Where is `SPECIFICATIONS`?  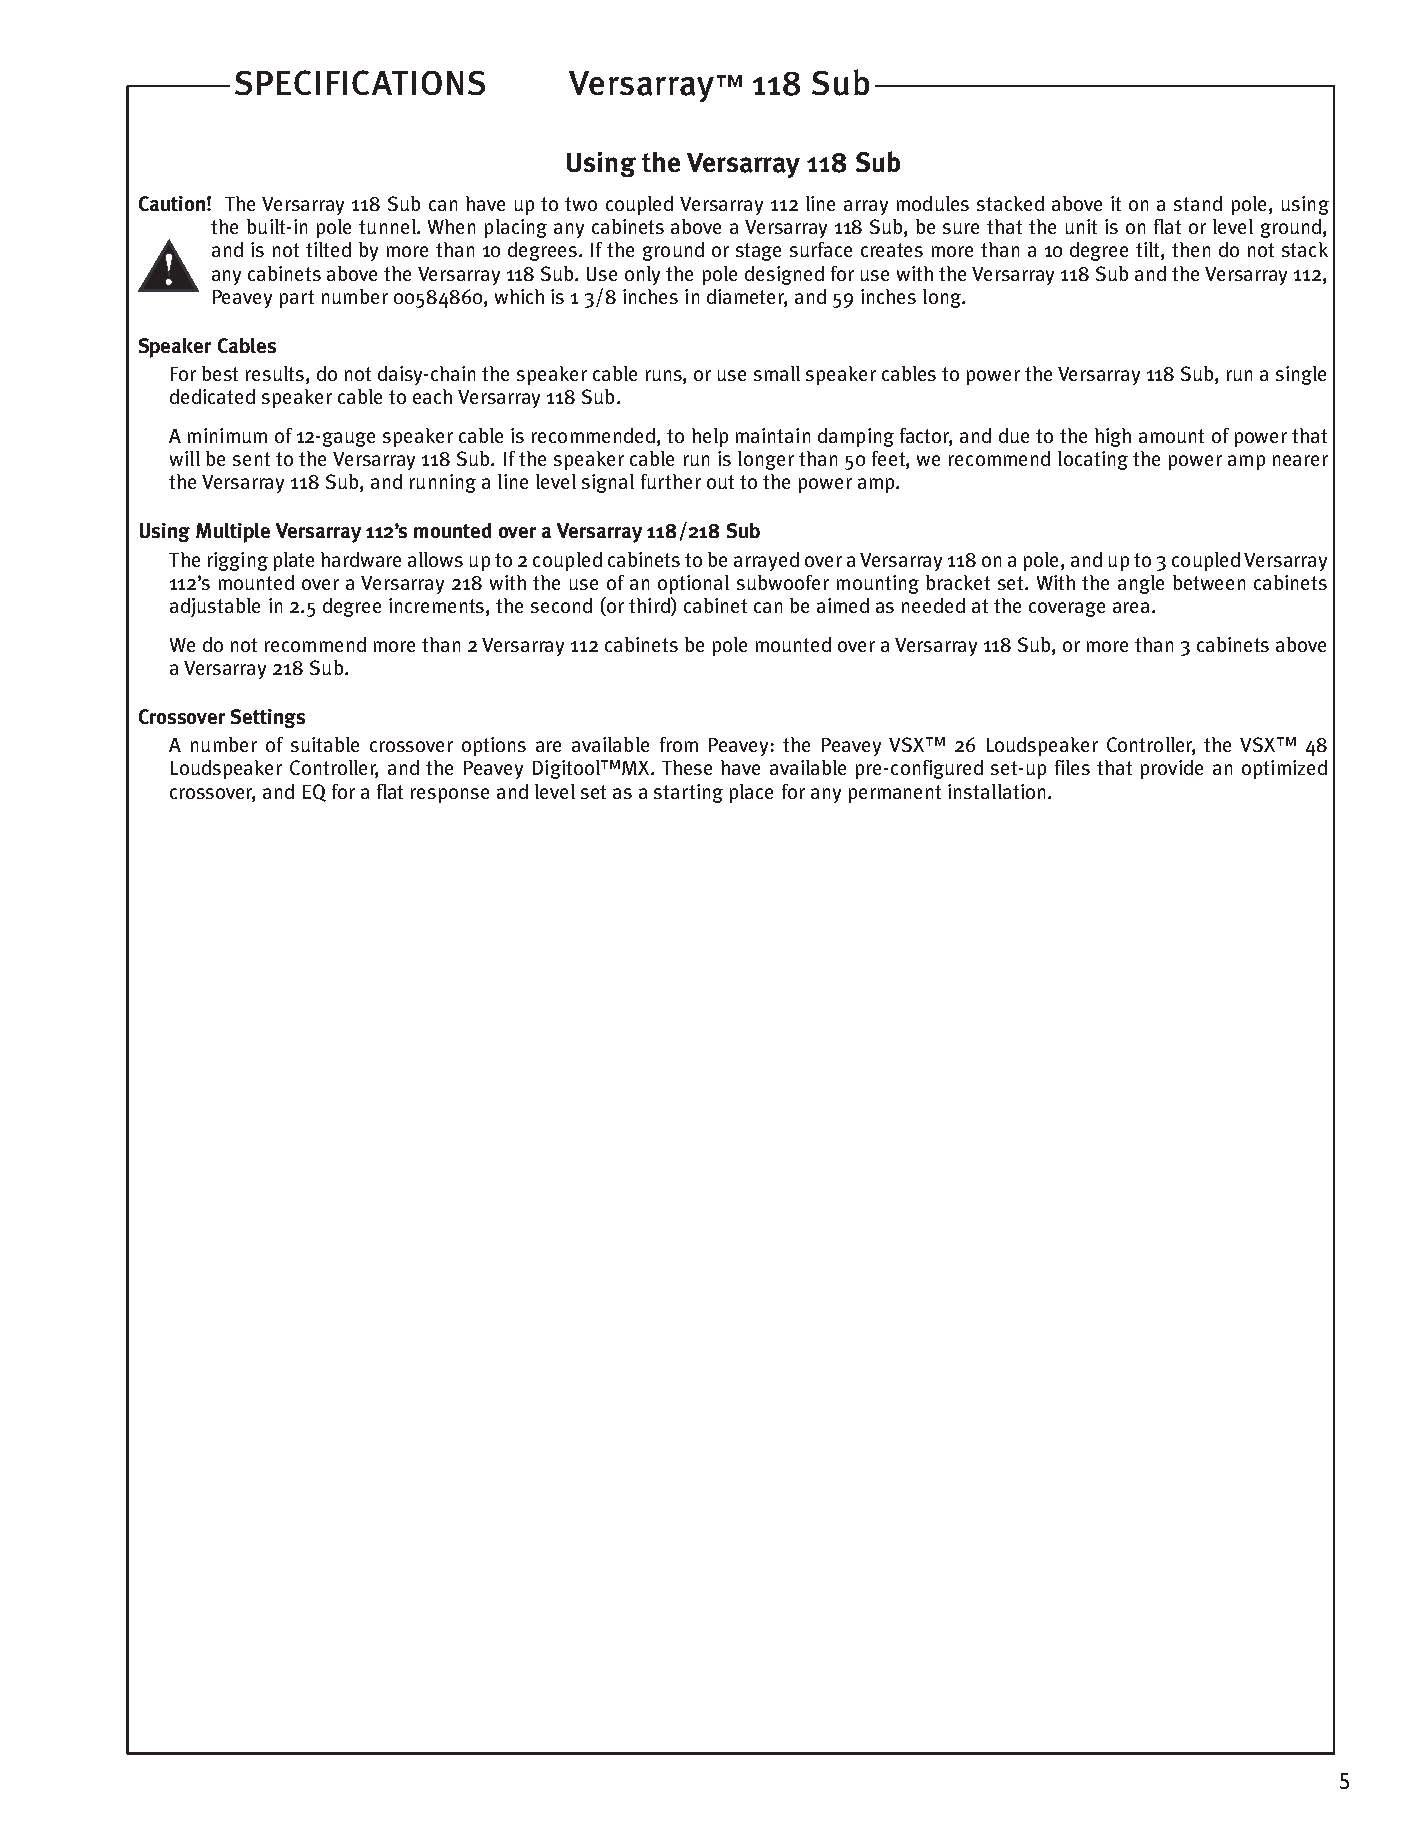 SPECIFICATIONS is located at coordinates (360, 82).
